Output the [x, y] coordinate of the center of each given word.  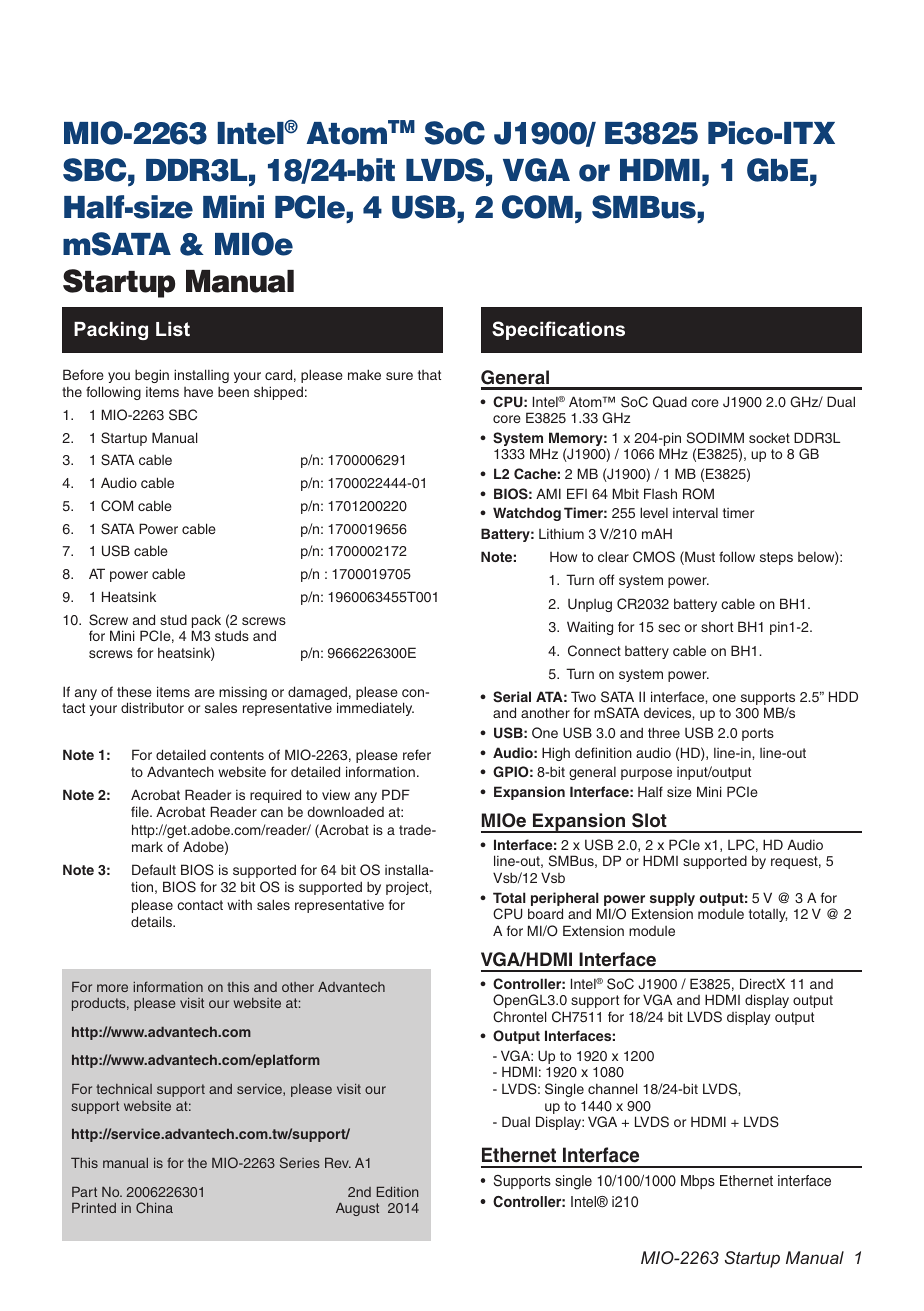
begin [152, 376]
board [545, 913]
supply [672, 899]
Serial [512, 697]
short [717, 626]
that [429, 375]
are [205, 693]
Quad [670, 402]
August [357, 1209]
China [154, 1207]
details [152, 921]
